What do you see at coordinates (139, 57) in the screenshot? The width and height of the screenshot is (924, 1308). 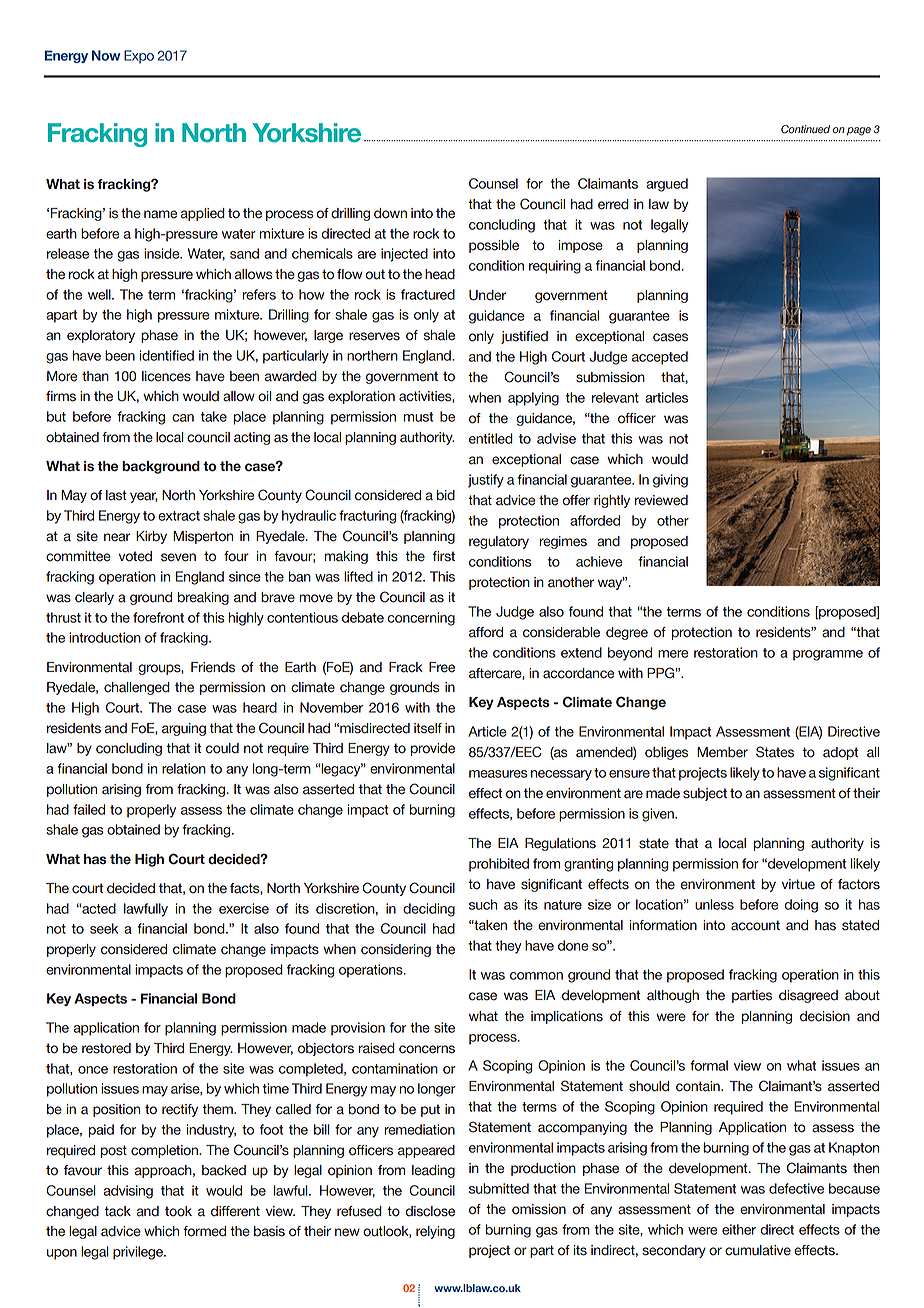 I see `Expo` at bounding box center [139, 57].
